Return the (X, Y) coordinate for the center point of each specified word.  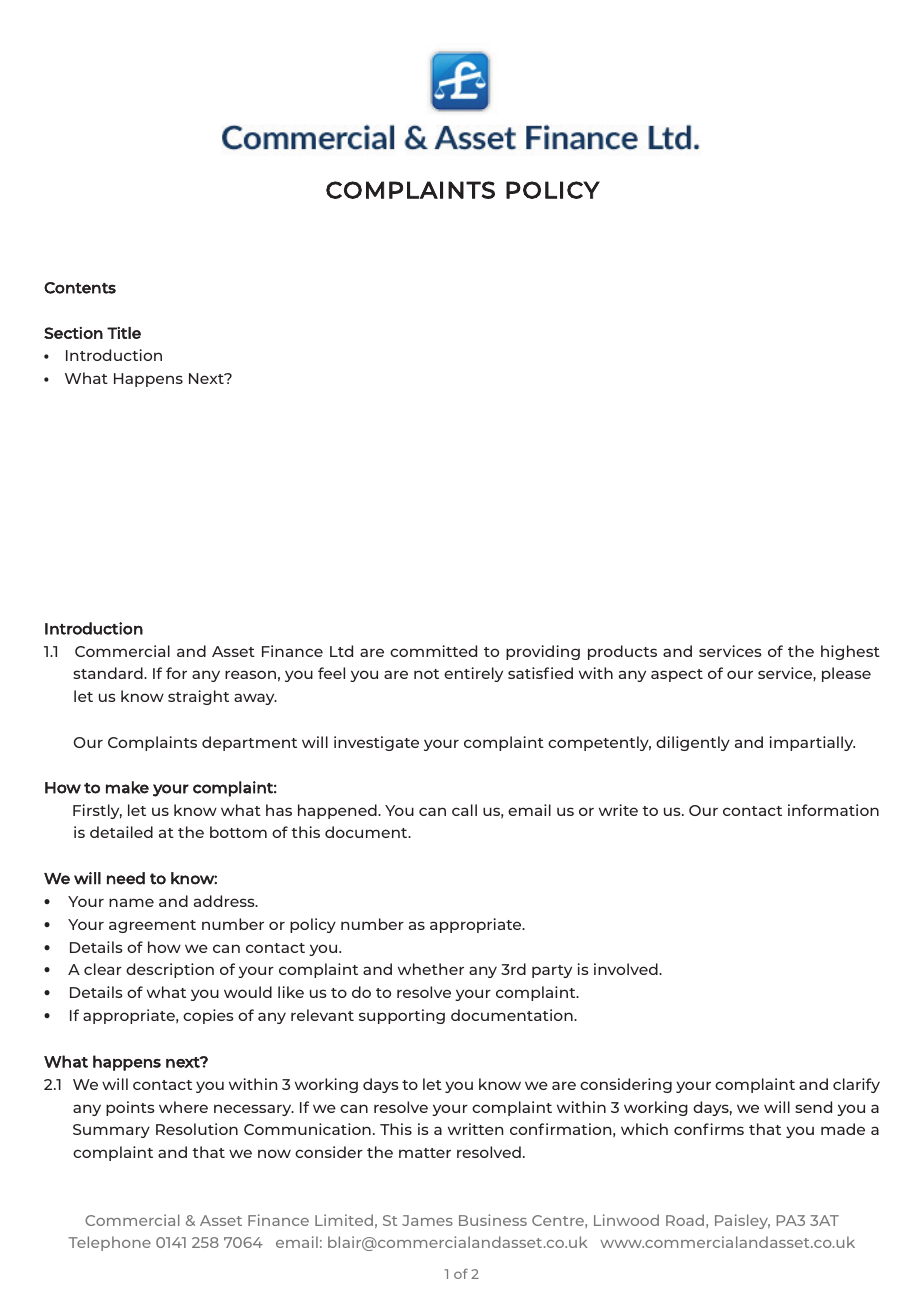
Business (493, 1220)
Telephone (109, 1243)
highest (850, 652)
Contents (80, 288)
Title (124, 333)
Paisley (742, 1221)
